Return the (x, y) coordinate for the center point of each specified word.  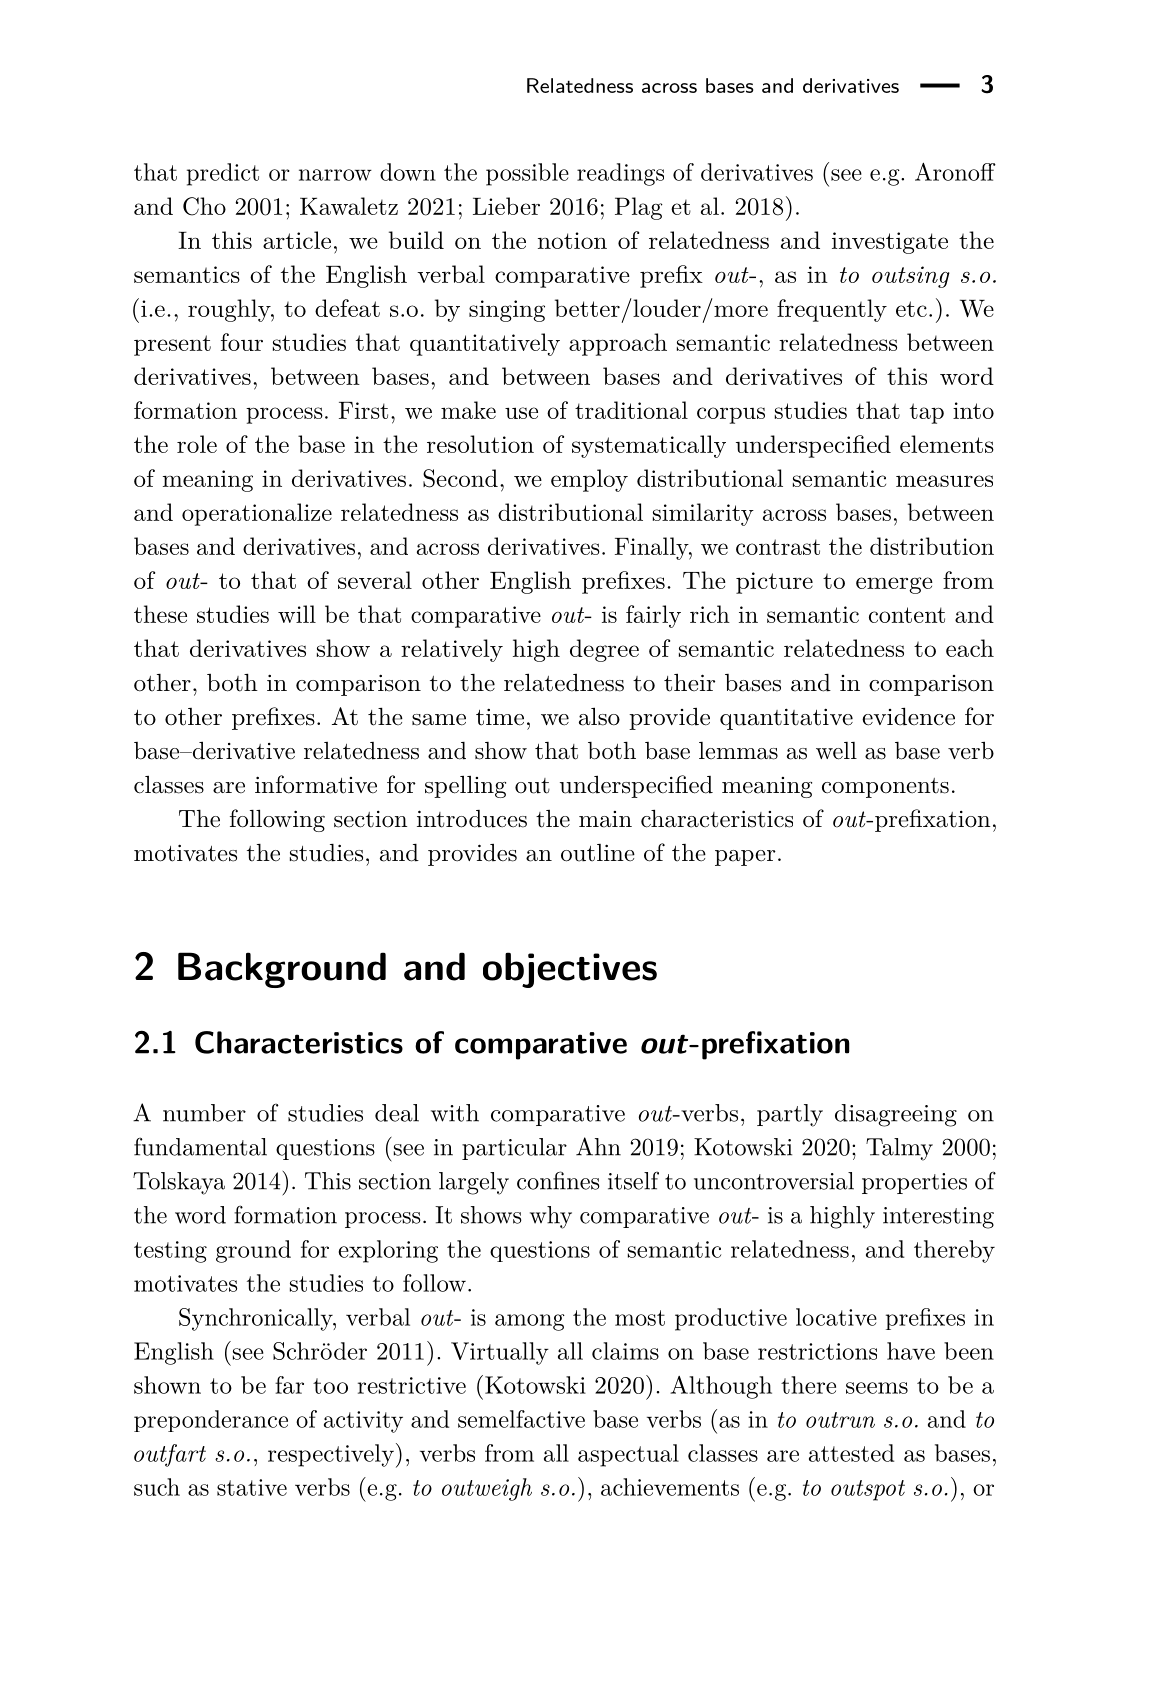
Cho (204, 206)
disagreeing (896, 1115)
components (885, 788)
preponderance (211, 1421)
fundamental (200, 1146)
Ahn (598, 1146)
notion (572, 240)
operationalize (257, 514)
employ (589, 480)
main (605, 819)
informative (316, 784)
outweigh (487, 1489)
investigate (890, 243)
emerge (894, 585)
